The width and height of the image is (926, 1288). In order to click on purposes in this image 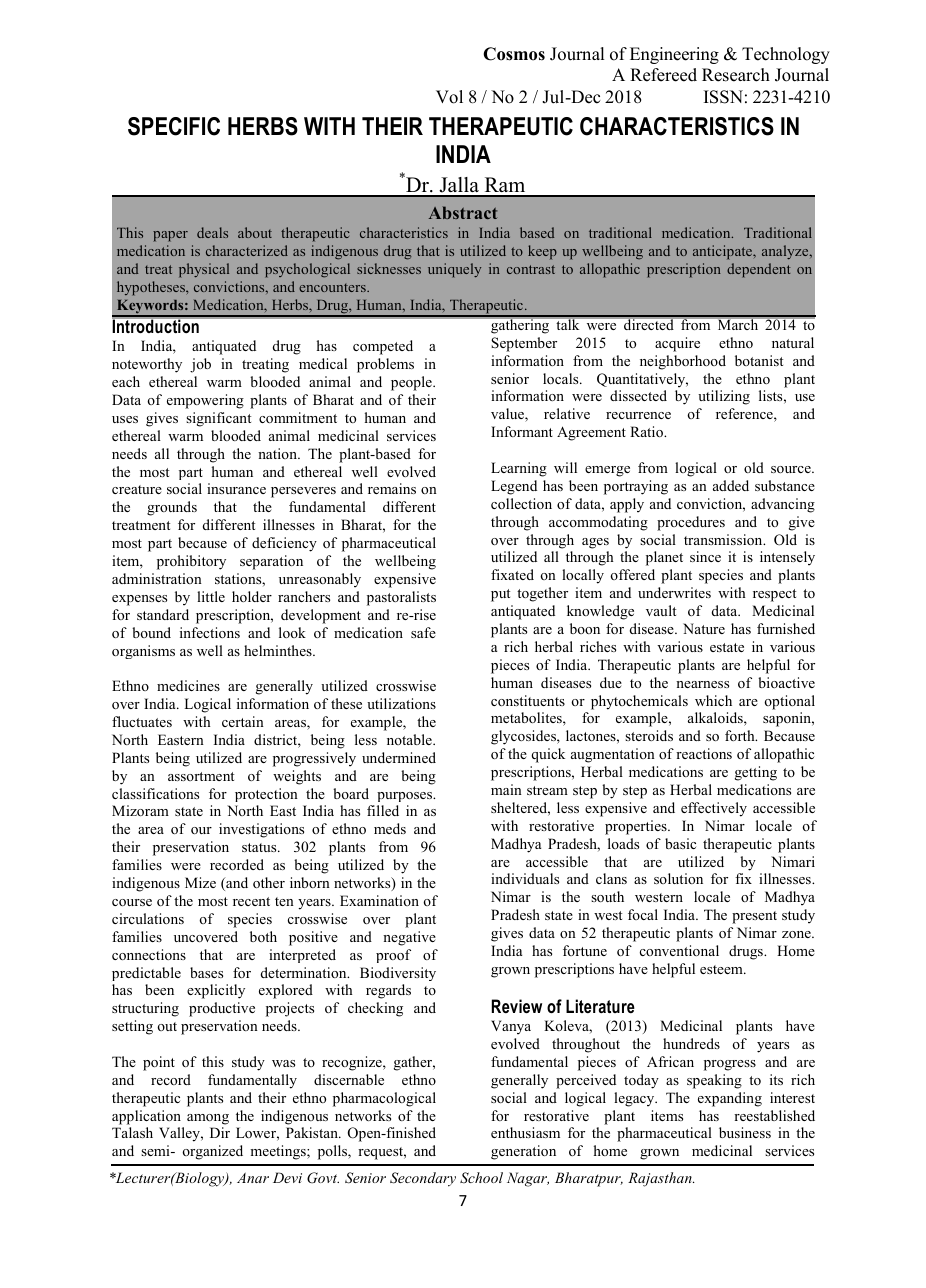, I will do `click(406, 797)`.
